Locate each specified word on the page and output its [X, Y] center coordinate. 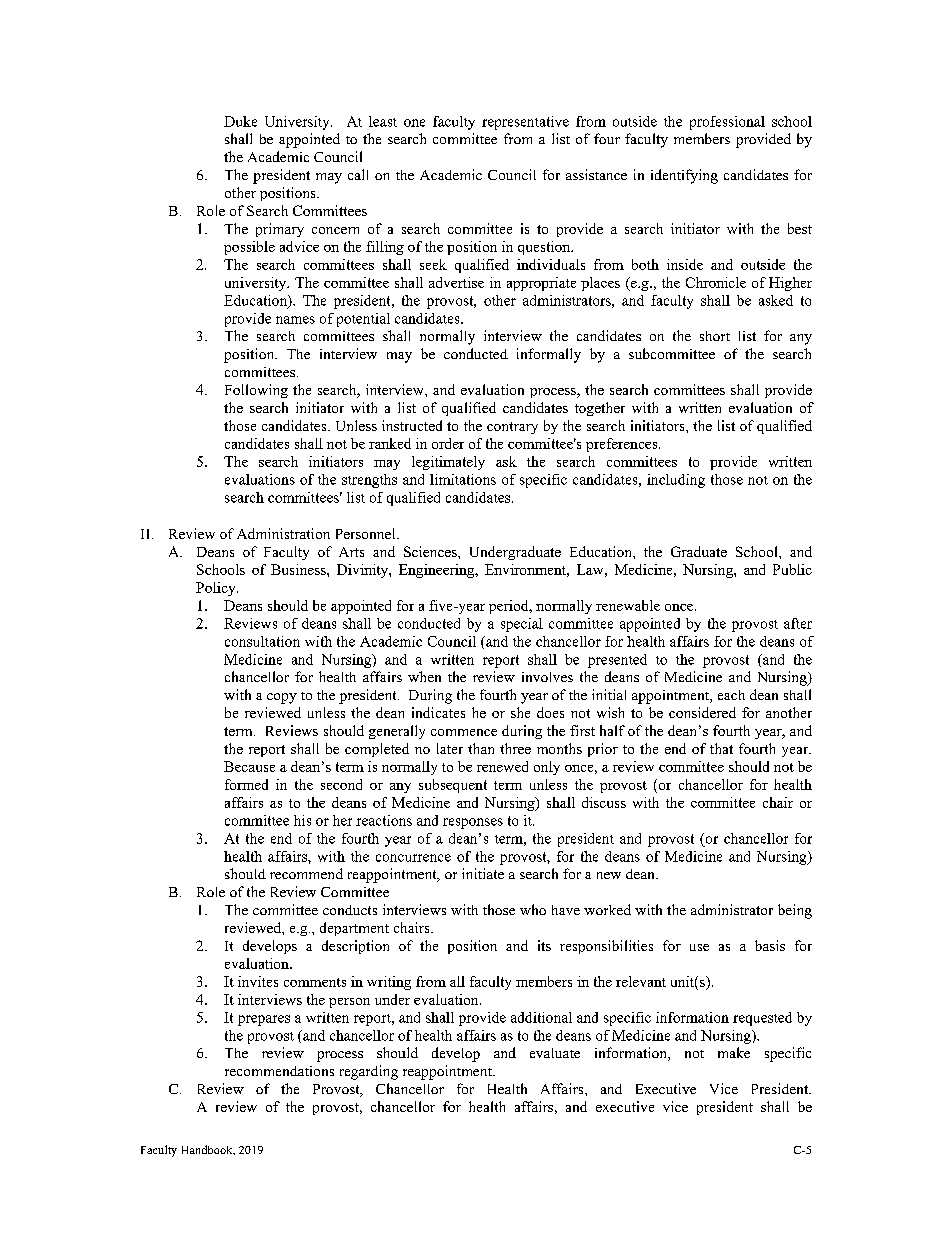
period [510, 607]
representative [525, 123]
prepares [264, 1020]
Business [299, 569]
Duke [240, 121]
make [734, 1052]
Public [792, 569]
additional [541, 1017]
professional [727, 123]
